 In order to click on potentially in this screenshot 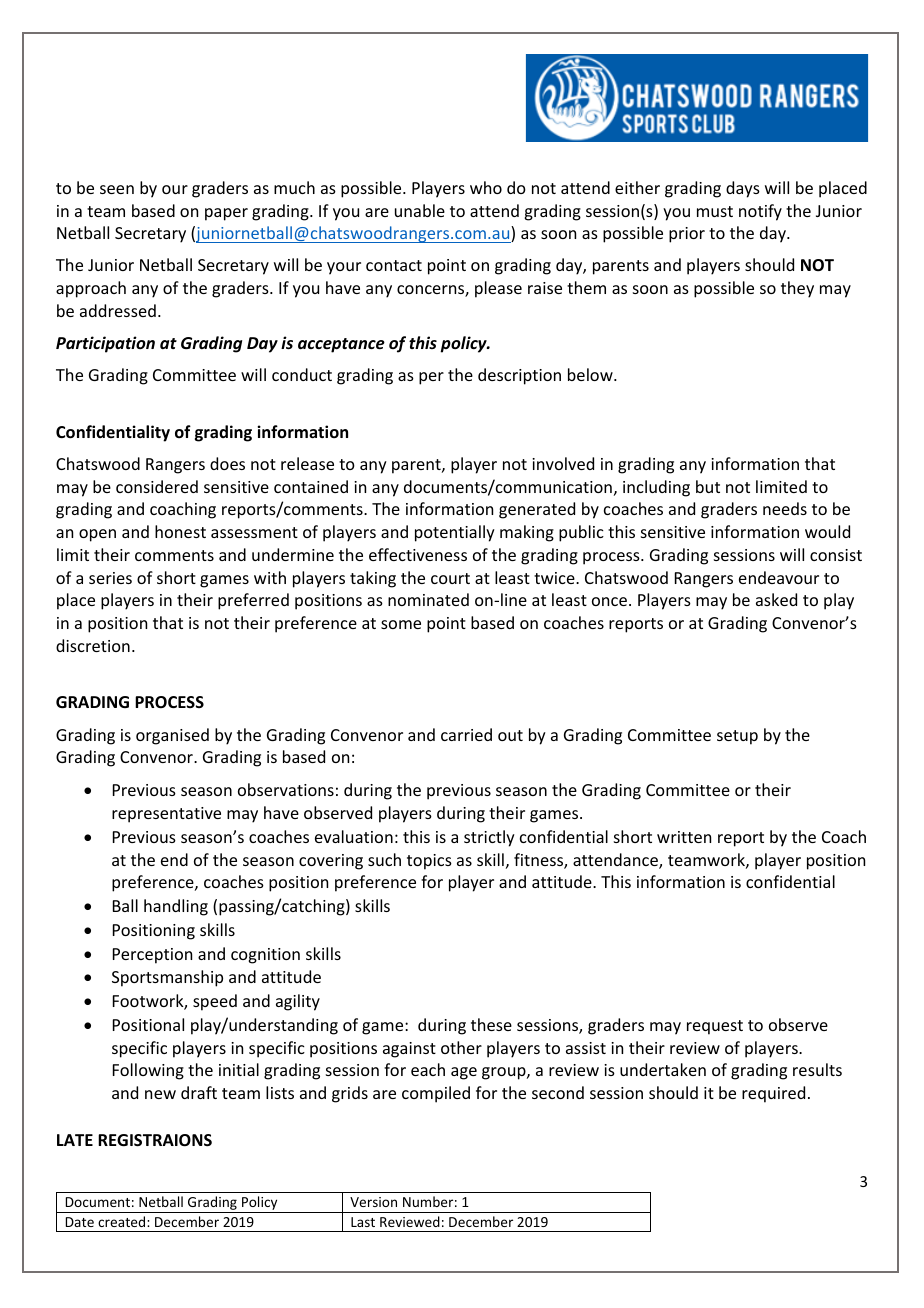, I will do `click(455, 533)`.
